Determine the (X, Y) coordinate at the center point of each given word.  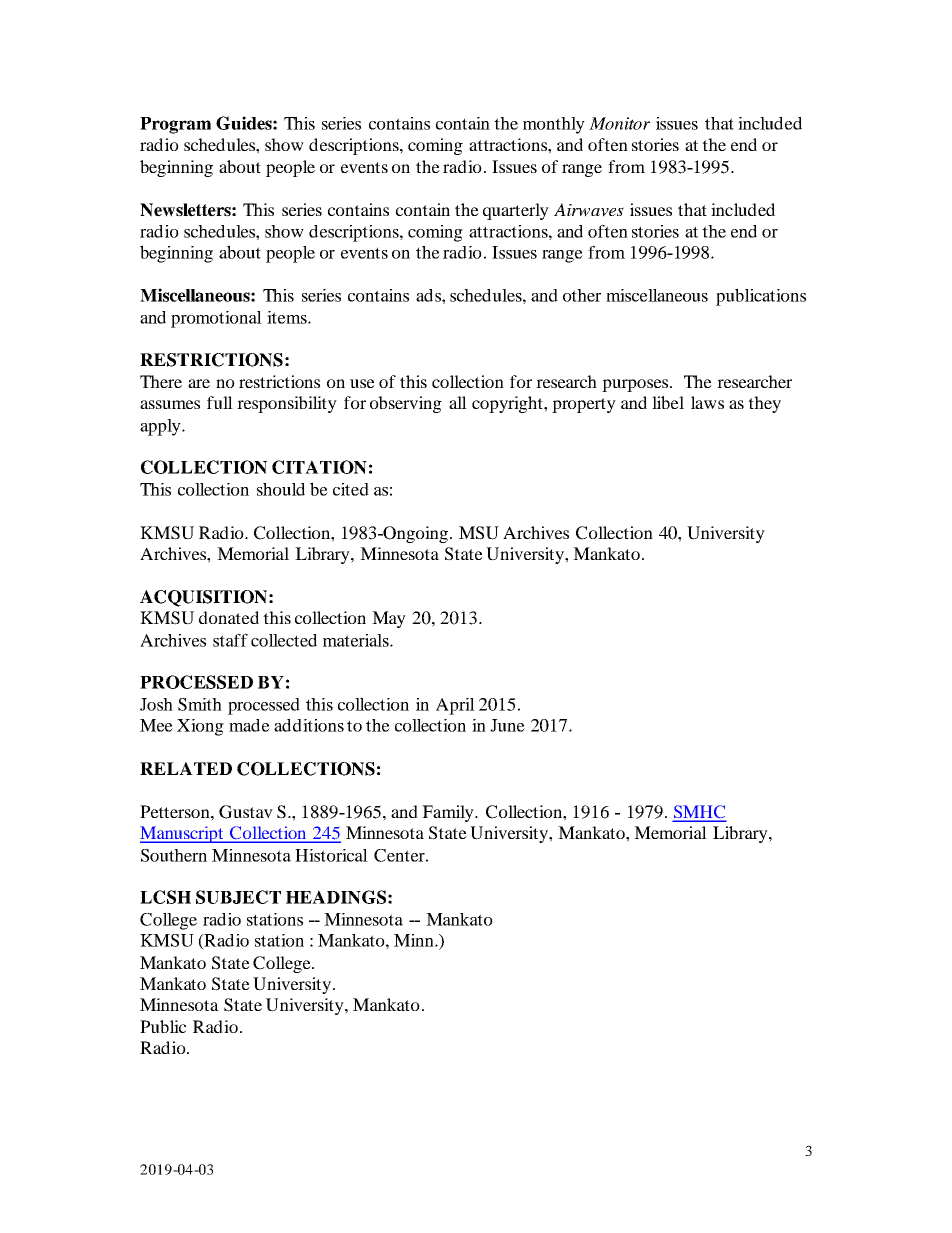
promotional (216, 319)
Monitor (619, 123)
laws (707, 402)
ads (429, 295)
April (455, 706)
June (507, 725)
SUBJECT (238, 897)
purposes (636, 385)
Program (175, 125)
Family (449, 813)
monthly (554, 125)
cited (351, 489)
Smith (200, 704)
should (281, 489)
